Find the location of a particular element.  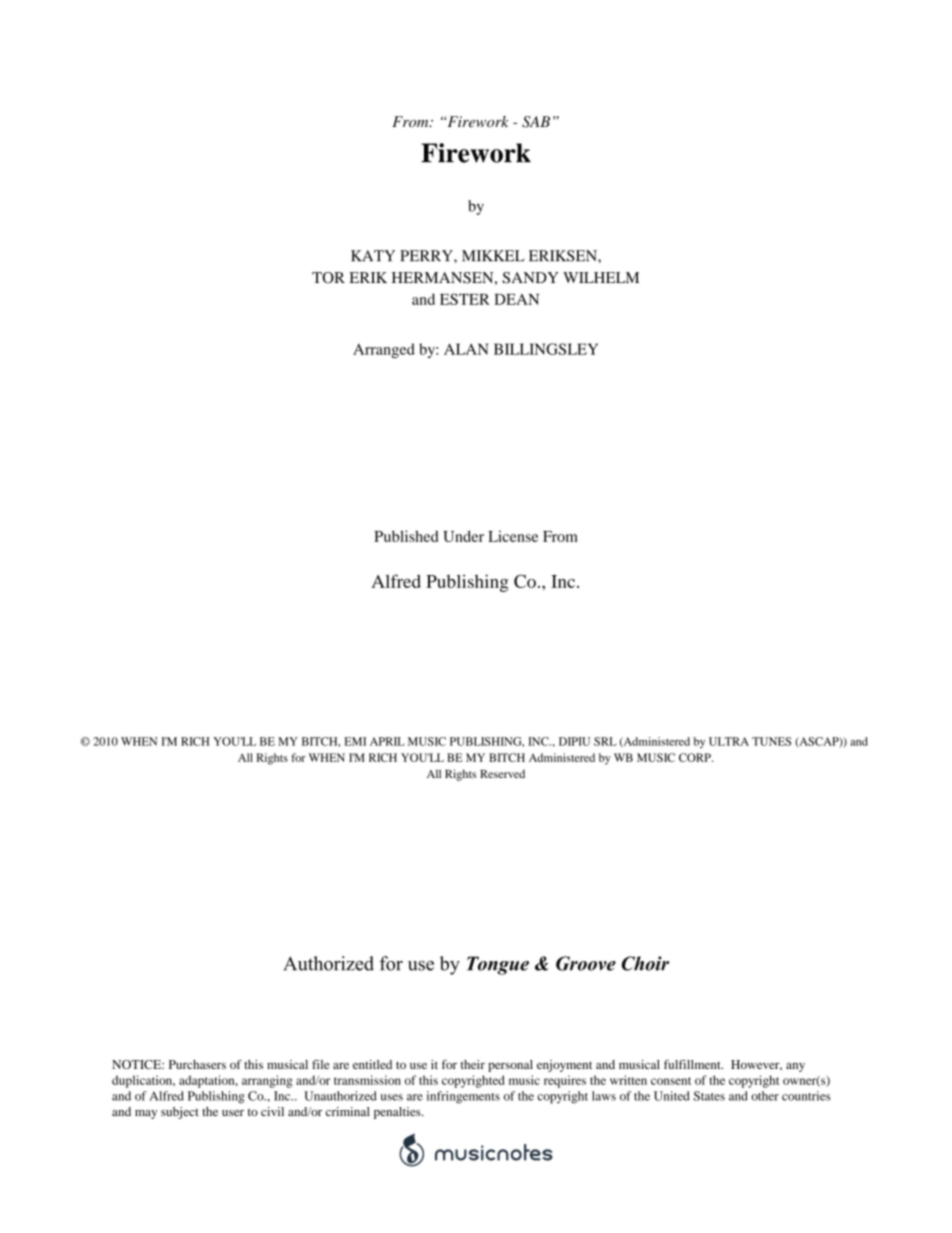

EMI is located at coordinates (355, 741).
